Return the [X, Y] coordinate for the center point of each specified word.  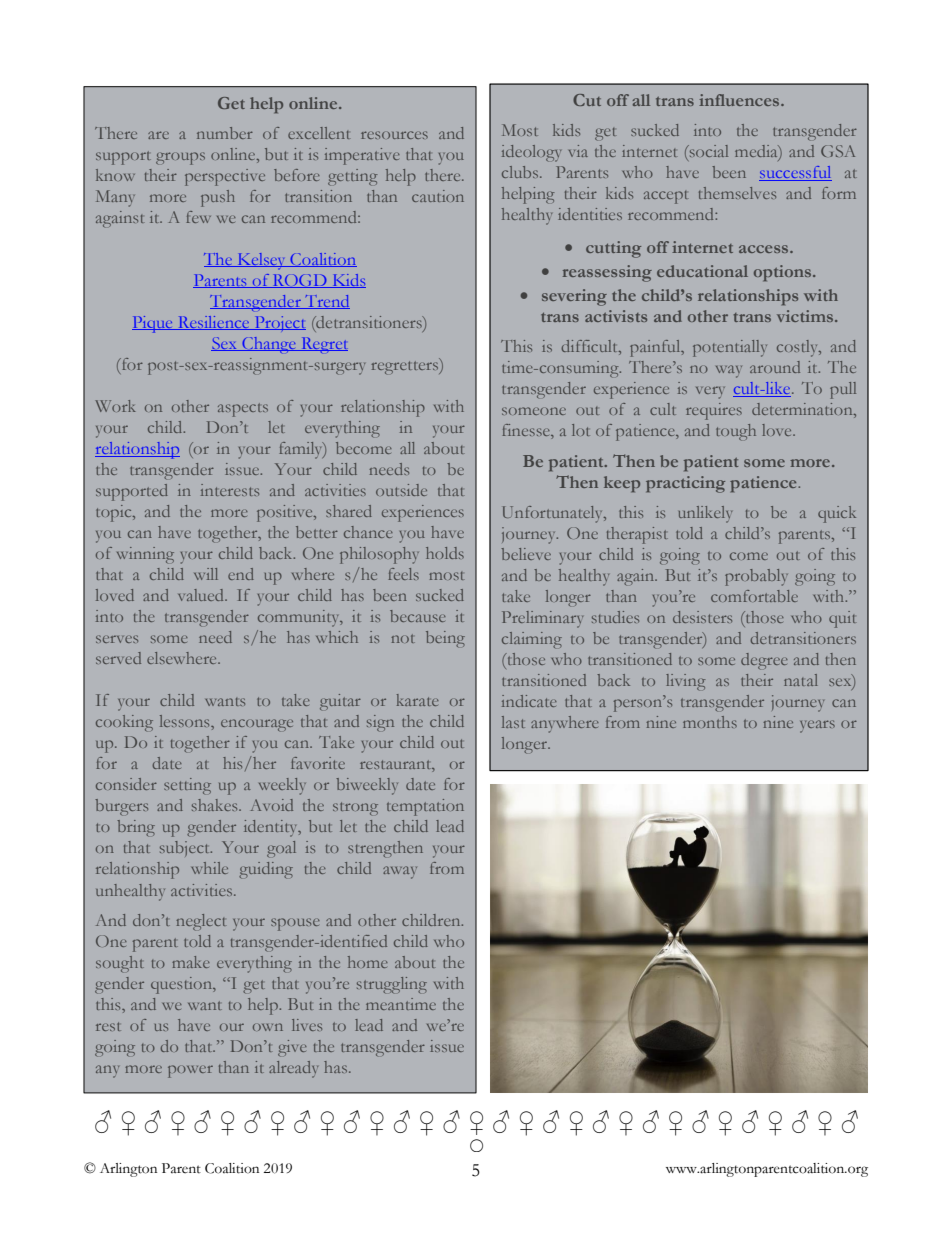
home [368, 962]
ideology [531, 153]
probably [756, 577]
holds [445, 553]
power [190, 1071]
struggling [392, 985]
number [225, 133]
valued [202, 595]
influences [740, 100]
